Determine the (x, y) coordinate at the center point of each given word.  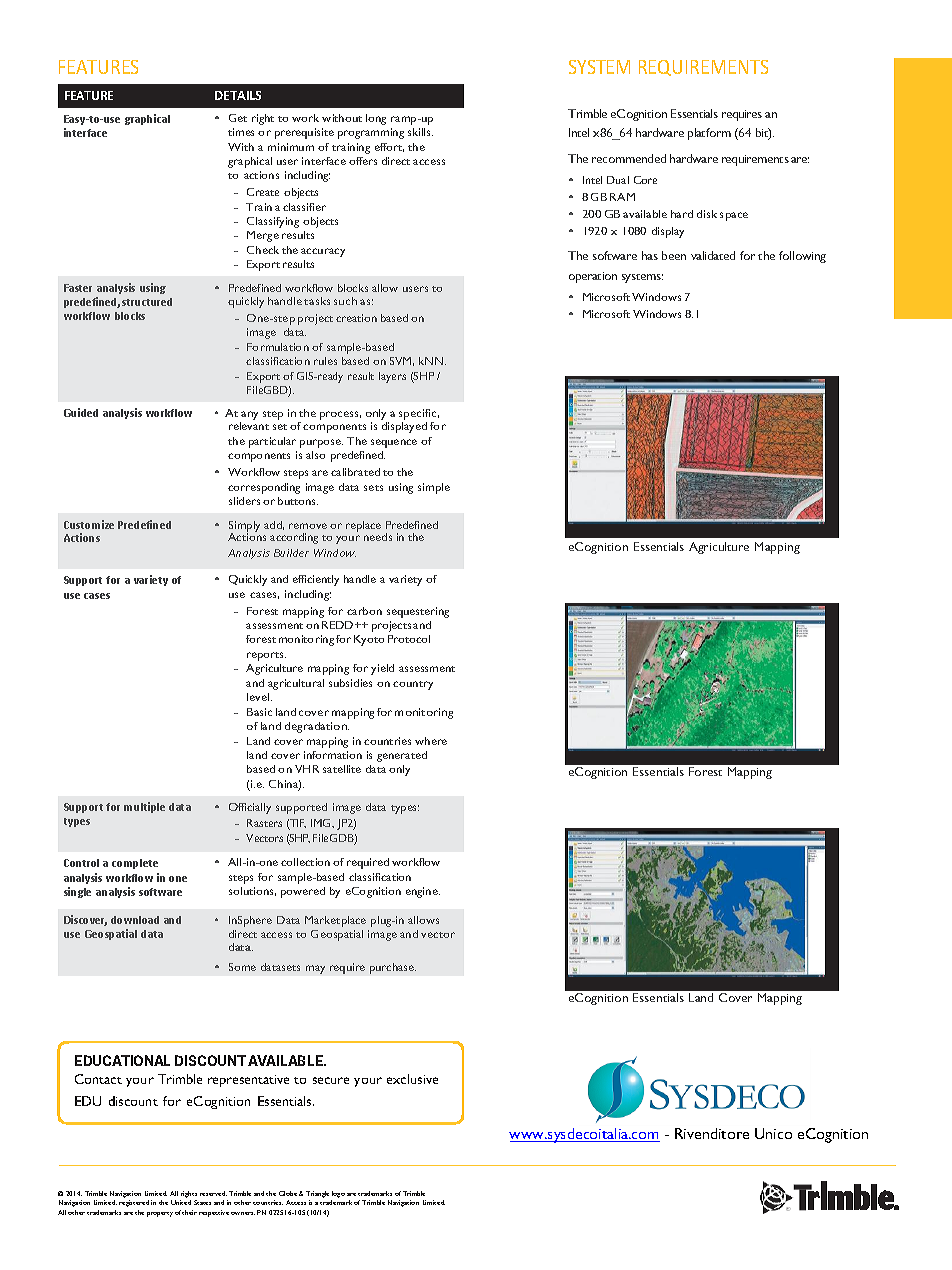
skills (420, 132)
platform (709, 134)
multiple (144, 807)
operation (593, 277)
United (181, 1202)
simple (434, 488)
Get (238, 118)
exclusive (412, 1079)
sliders (244, 501)
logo (338, 1194)
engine (423, 892)
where (431, 741)
